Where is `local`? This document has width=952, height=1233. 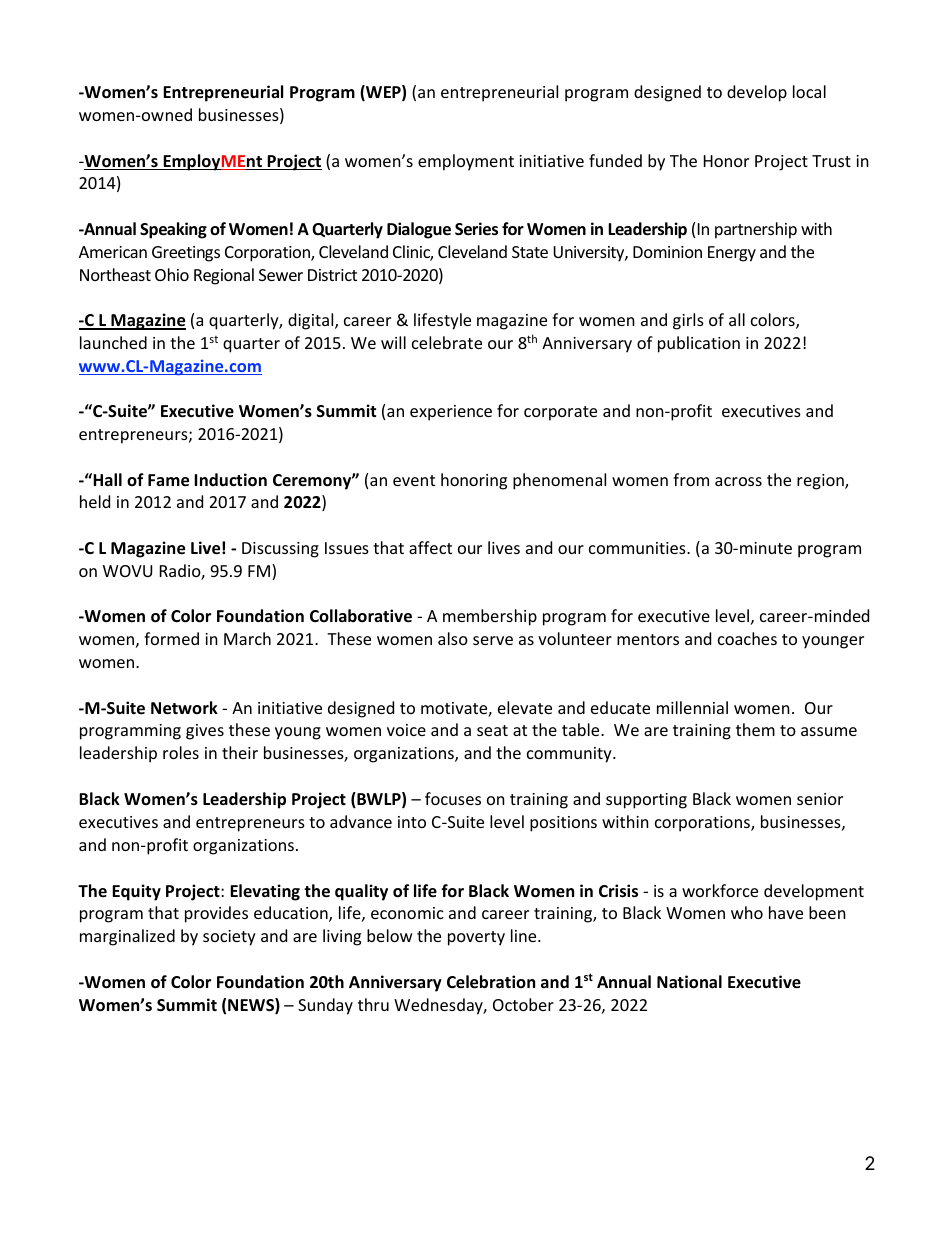
local is located at coordinates (809, 91).
